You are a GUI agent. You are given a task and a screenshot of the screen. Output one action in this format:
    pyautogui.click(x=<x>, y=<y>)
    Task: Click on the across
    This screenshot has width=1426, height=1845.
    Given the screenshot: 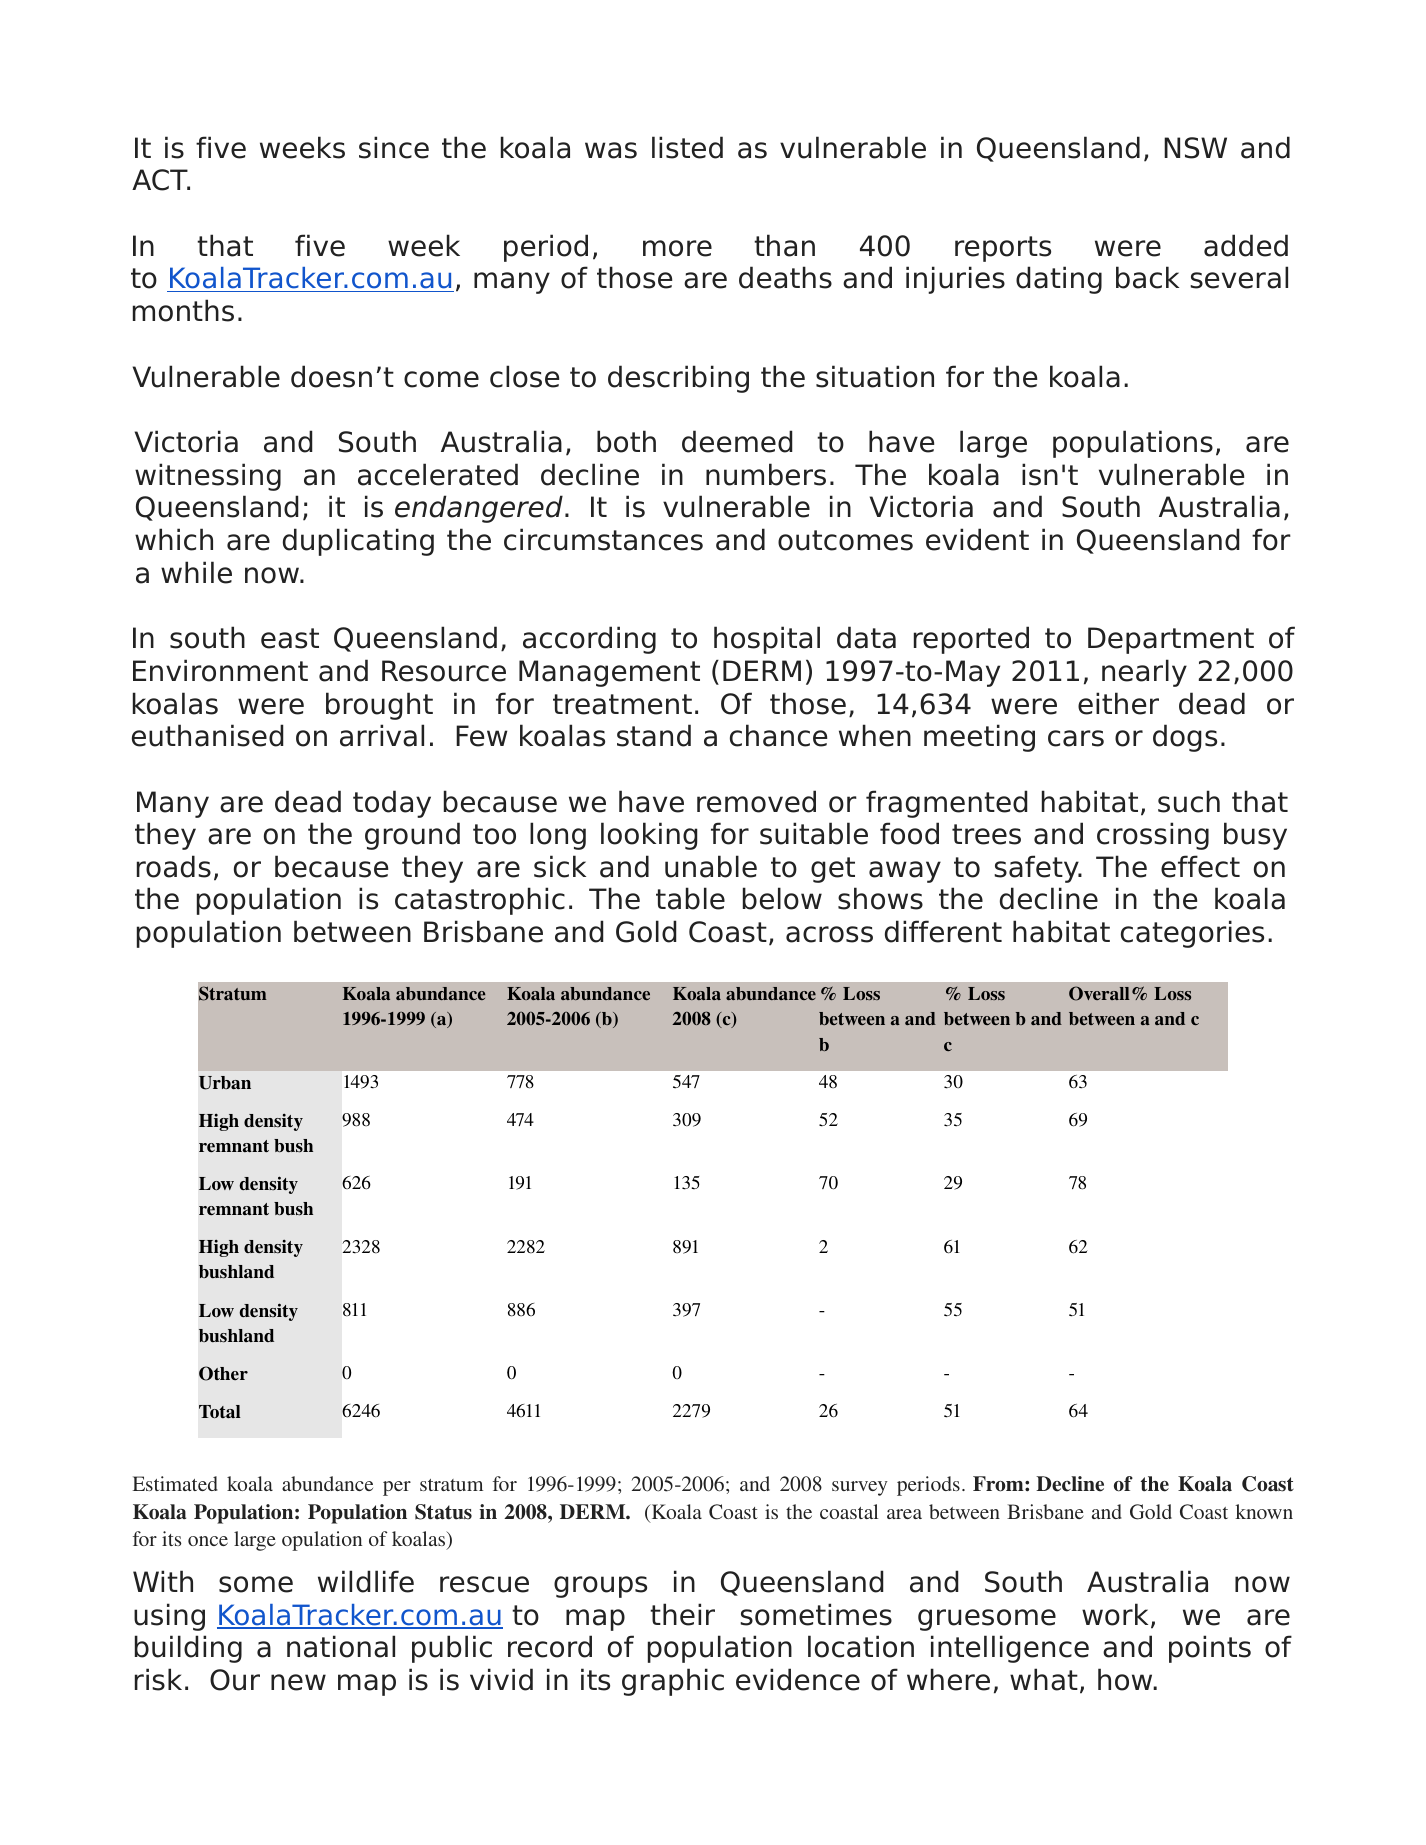 What is the action you would take?
    pyautogui.click(x=829, y=934)
